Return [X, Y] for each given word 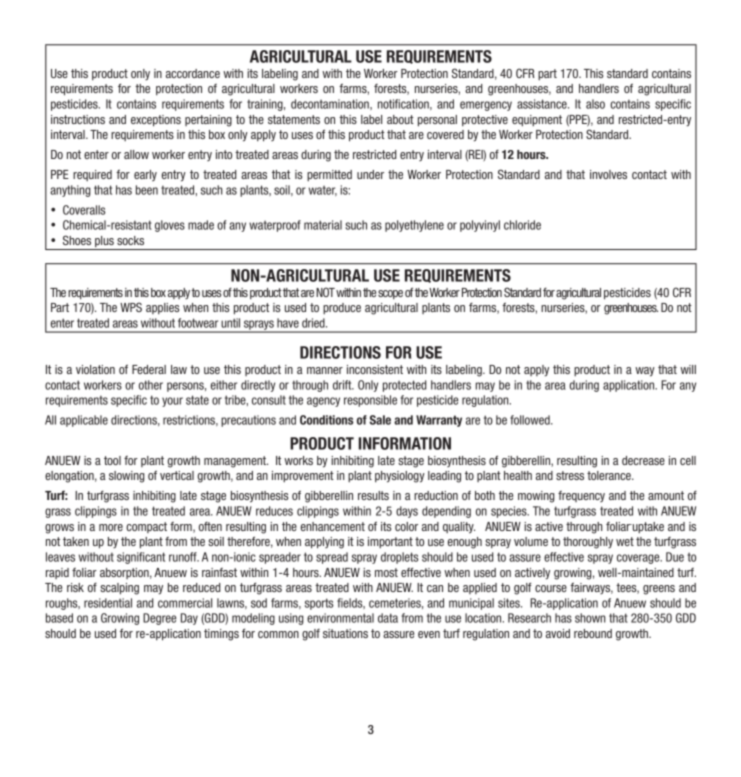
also [595, 104]
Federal [149, 369]
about [400, 119]
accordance [193, 73]
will [688, 369]
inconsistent [375, 369]
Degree [159, 619]
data [388, 618]
